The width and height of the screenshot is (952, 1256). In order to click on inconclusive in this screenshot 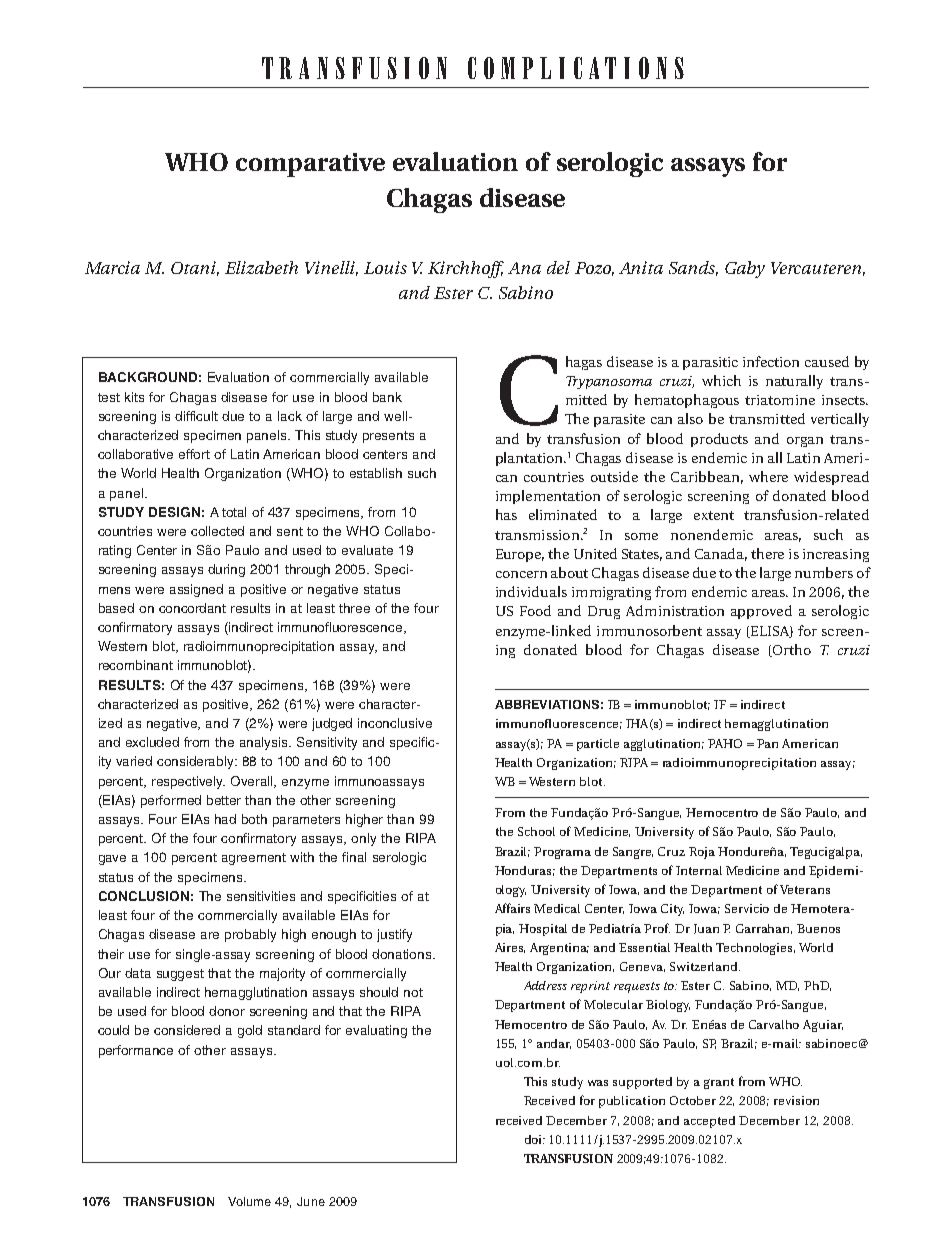, I will do `click(395, 723)`.
